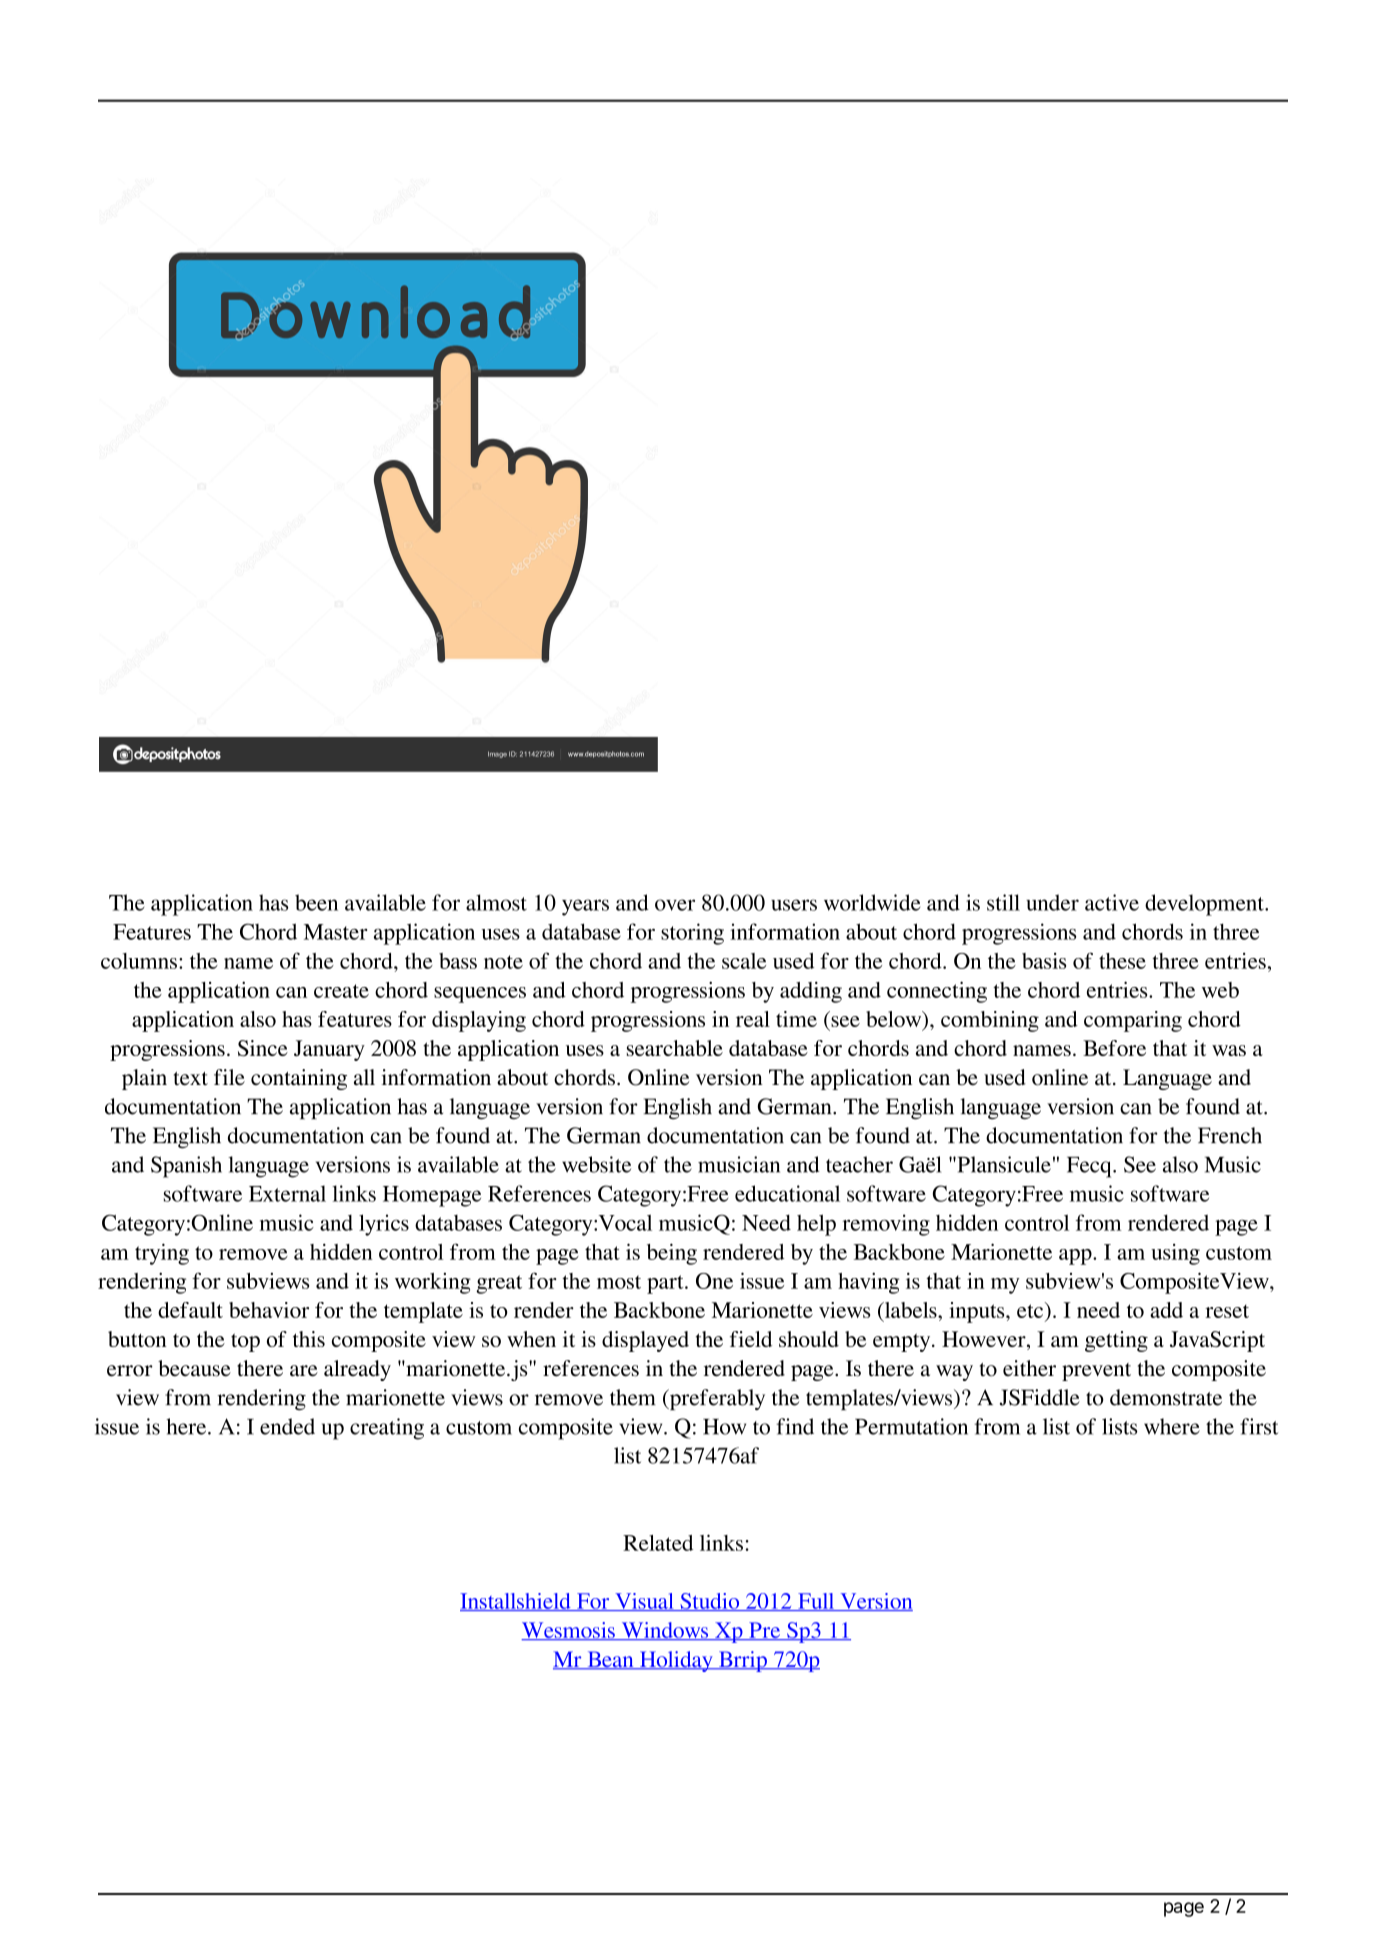  I want to click on ended, so click(287, 1426).
